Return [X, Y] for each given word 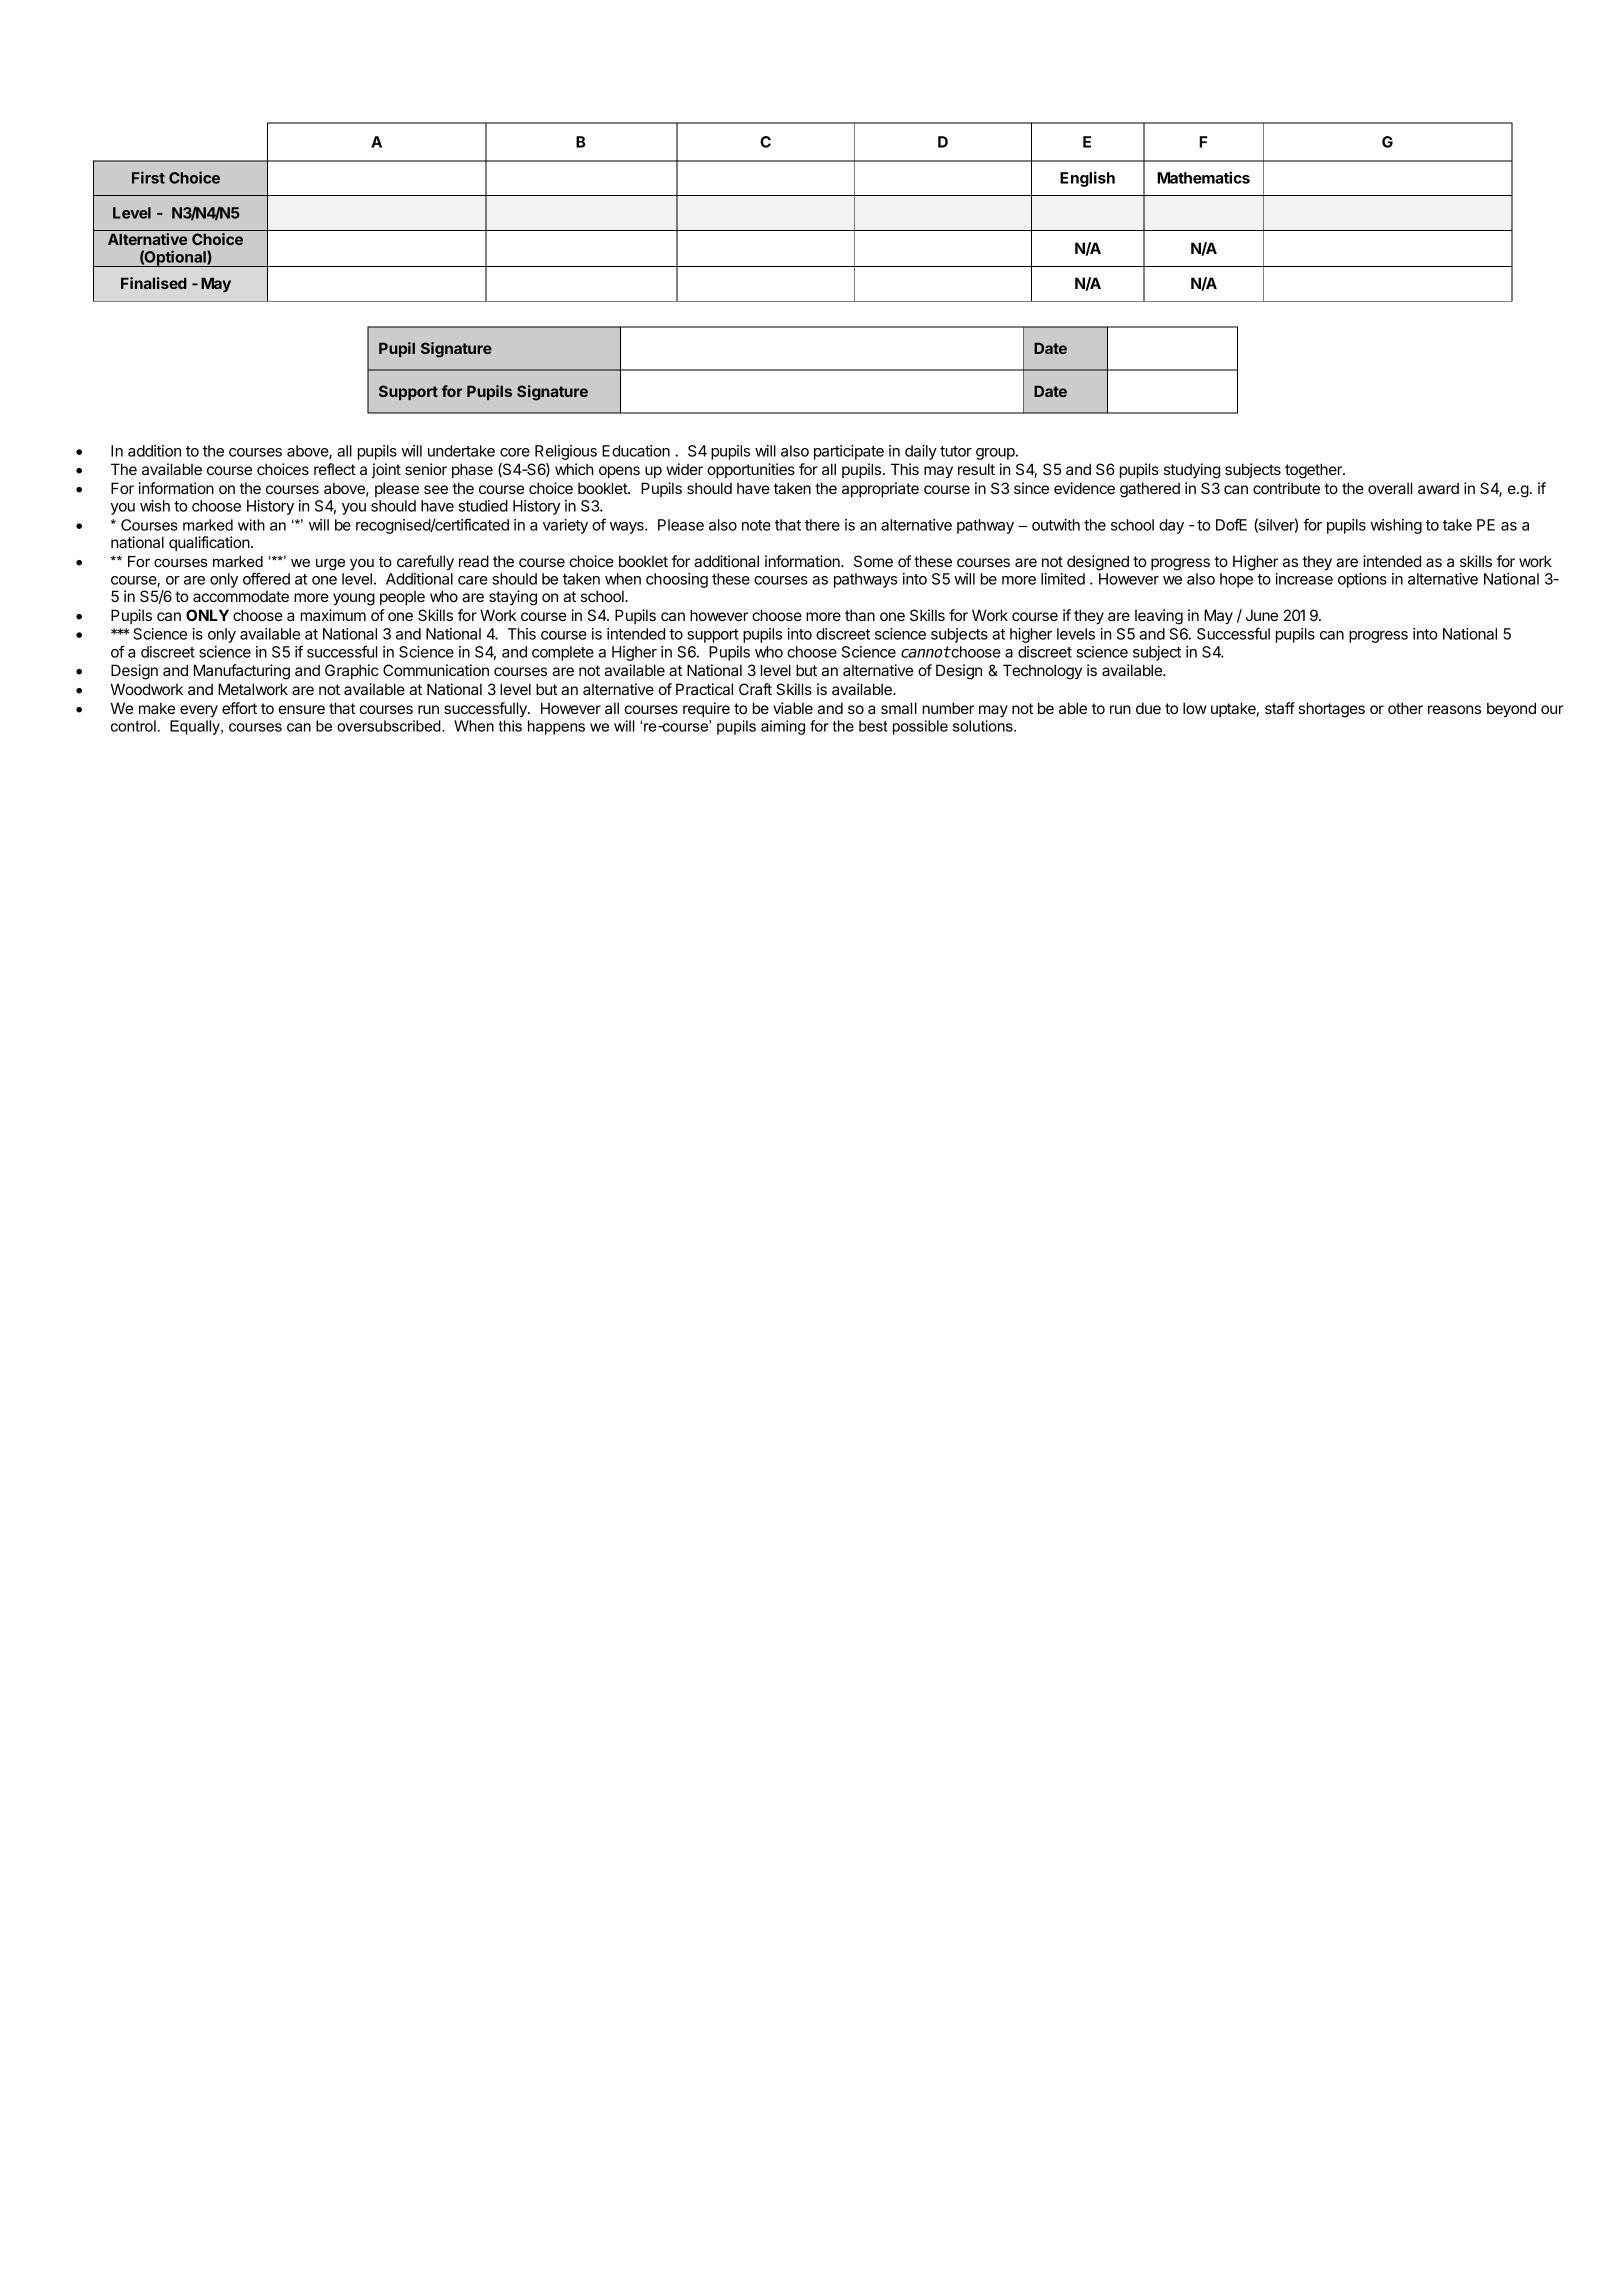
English [1087, 179]
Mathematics [1203, 177]
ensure [302, 709]
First [148, 177]
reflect [335, 469]
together [1314, 471]
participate [849, 452]
